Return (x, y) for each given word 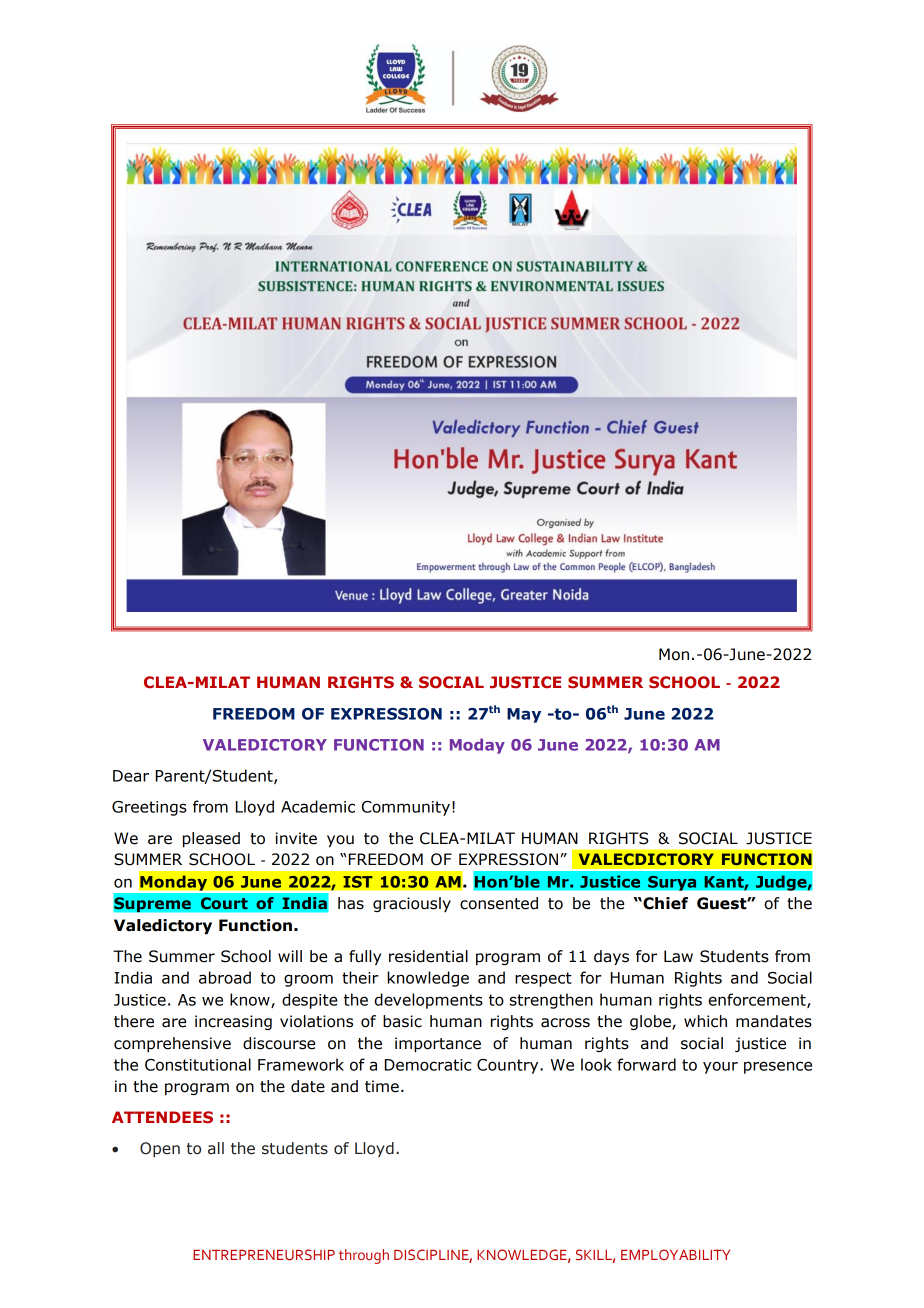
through (364, 1256)
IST (358, 882)
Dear (131, 776)
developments (429, 1001)
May (524, 715)
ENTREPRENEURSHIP (264, 1254)
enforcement (758, 1000)
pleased (211, 839)
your (720, 1067)
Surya (672, 883)
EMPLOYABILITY (675, 1254)
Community (406, 808)
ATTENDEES (162, 1117)
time (382, 1086)
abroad (225, 977)
